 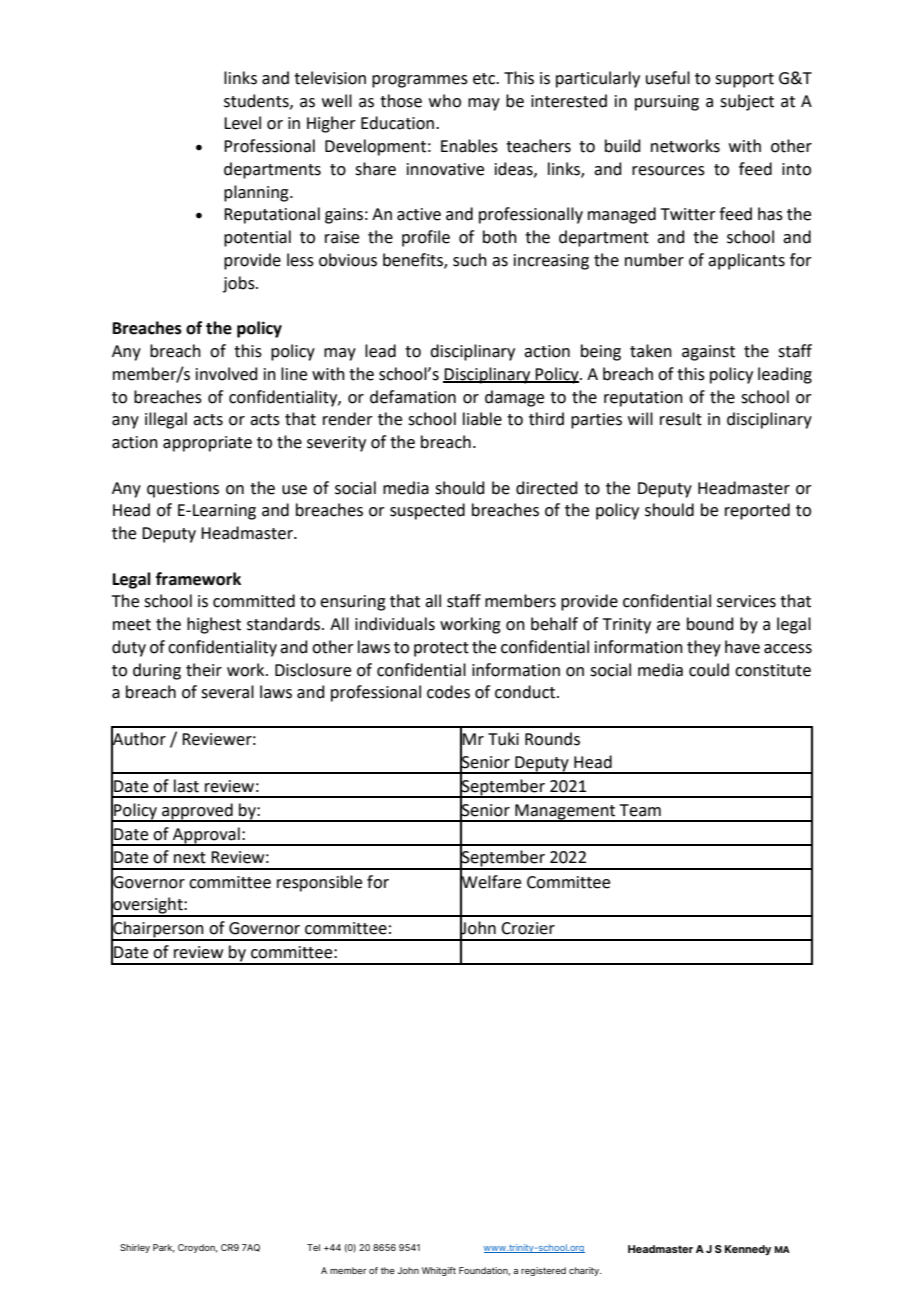 What do you see at coordinates (543, 1271) in the document?
I see `registered` at bounding box center [543, 1271].
